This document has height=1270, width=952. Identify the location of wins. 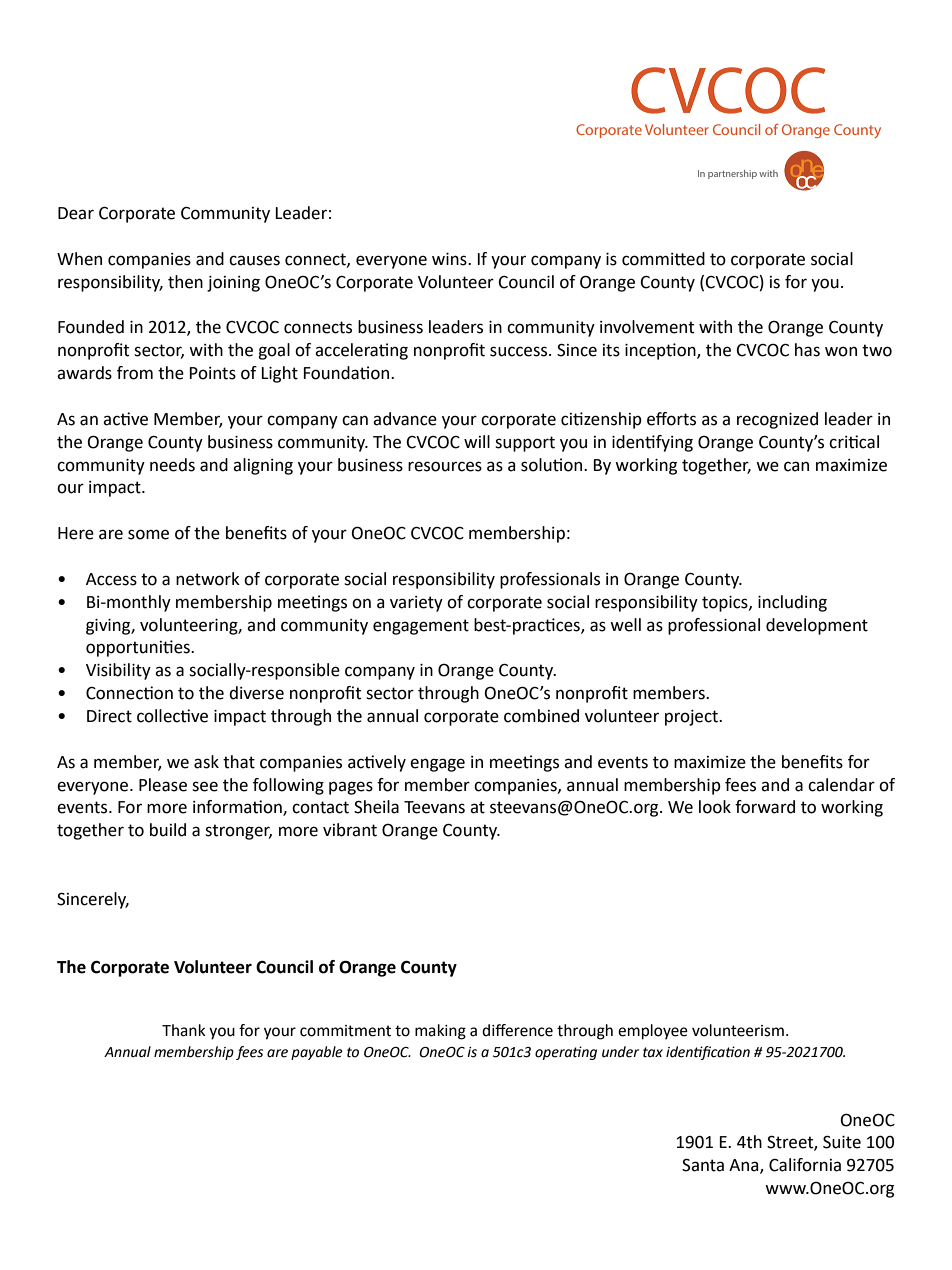
(450, 259).
